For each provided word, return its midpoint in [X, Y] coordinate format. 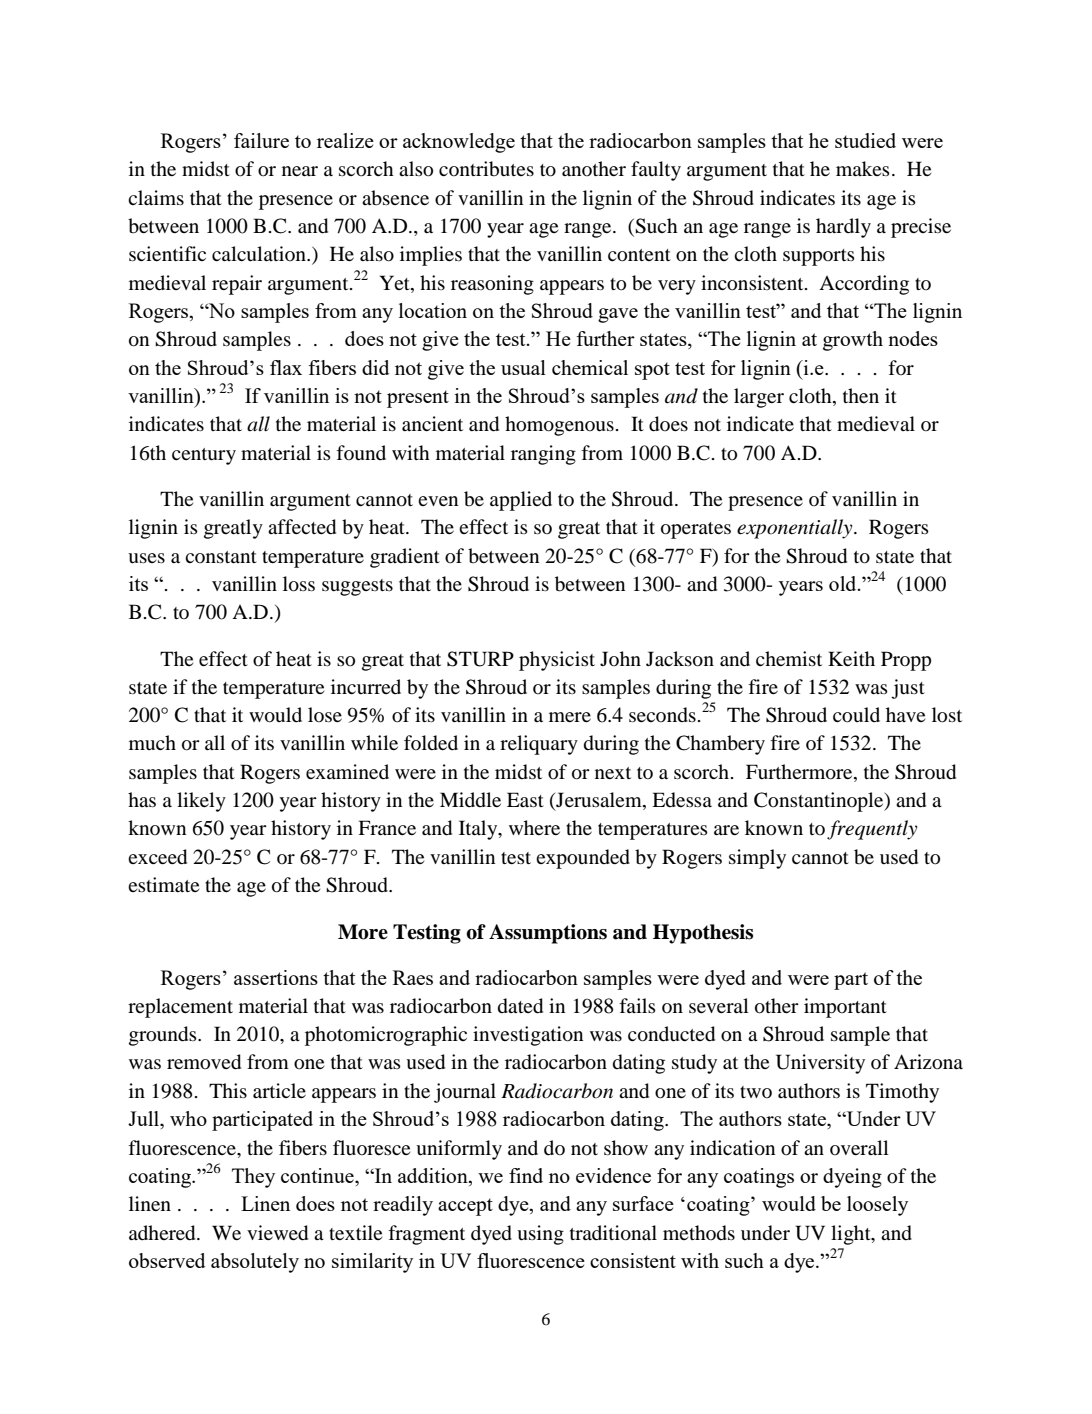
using [540, 1235]
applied [521, 501]
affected [302, 527]
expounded [583, 859]
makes [863, 168]
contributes [486, 169]
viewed [277, 1233]
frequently [872, 830]
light [852, 1235]
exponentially [796, 529]
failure [261, 140]
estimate [163, 884]
